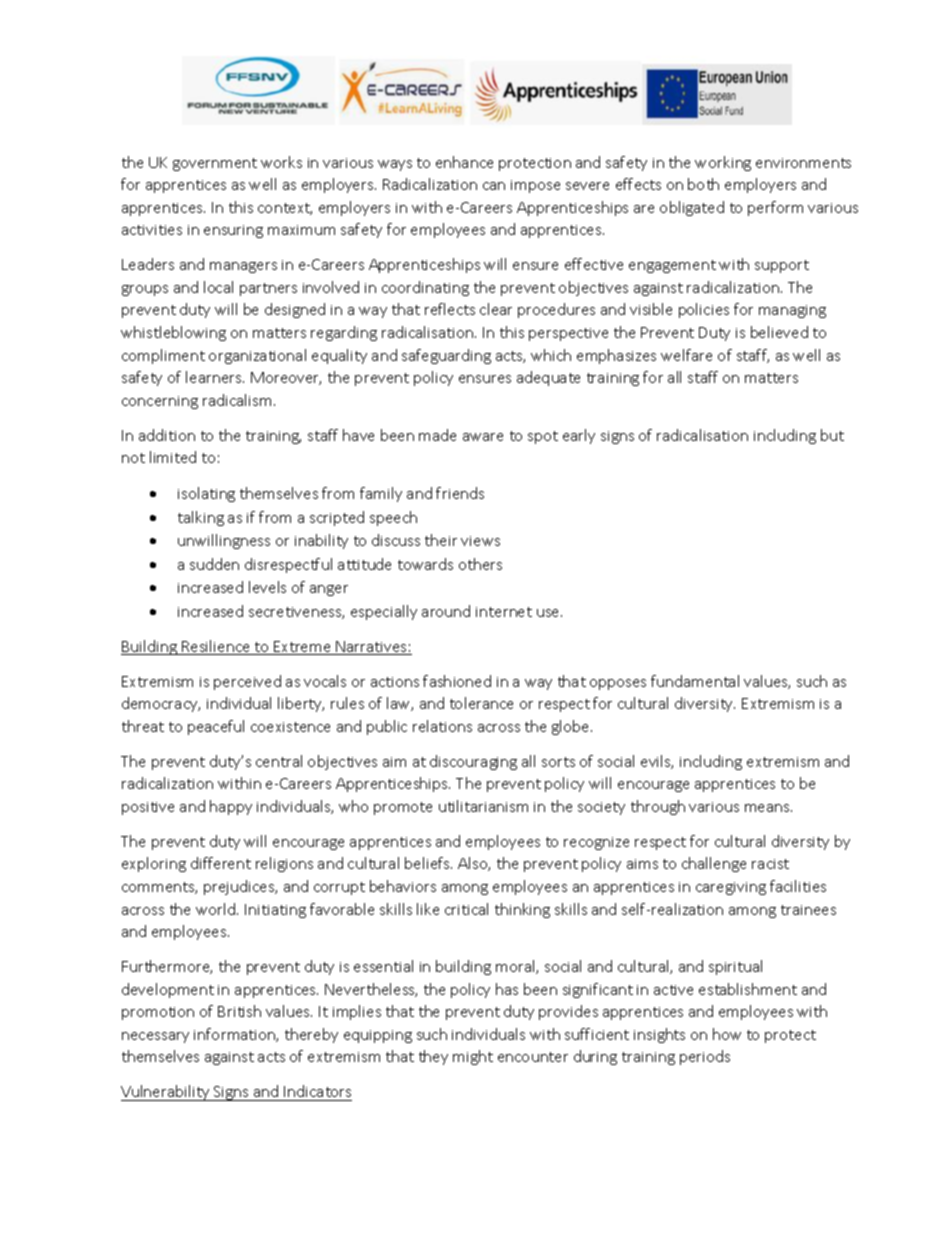  What do you see at coordinates (231, 807) in the document?
I see `happy` at bounding box center [231, 807].
